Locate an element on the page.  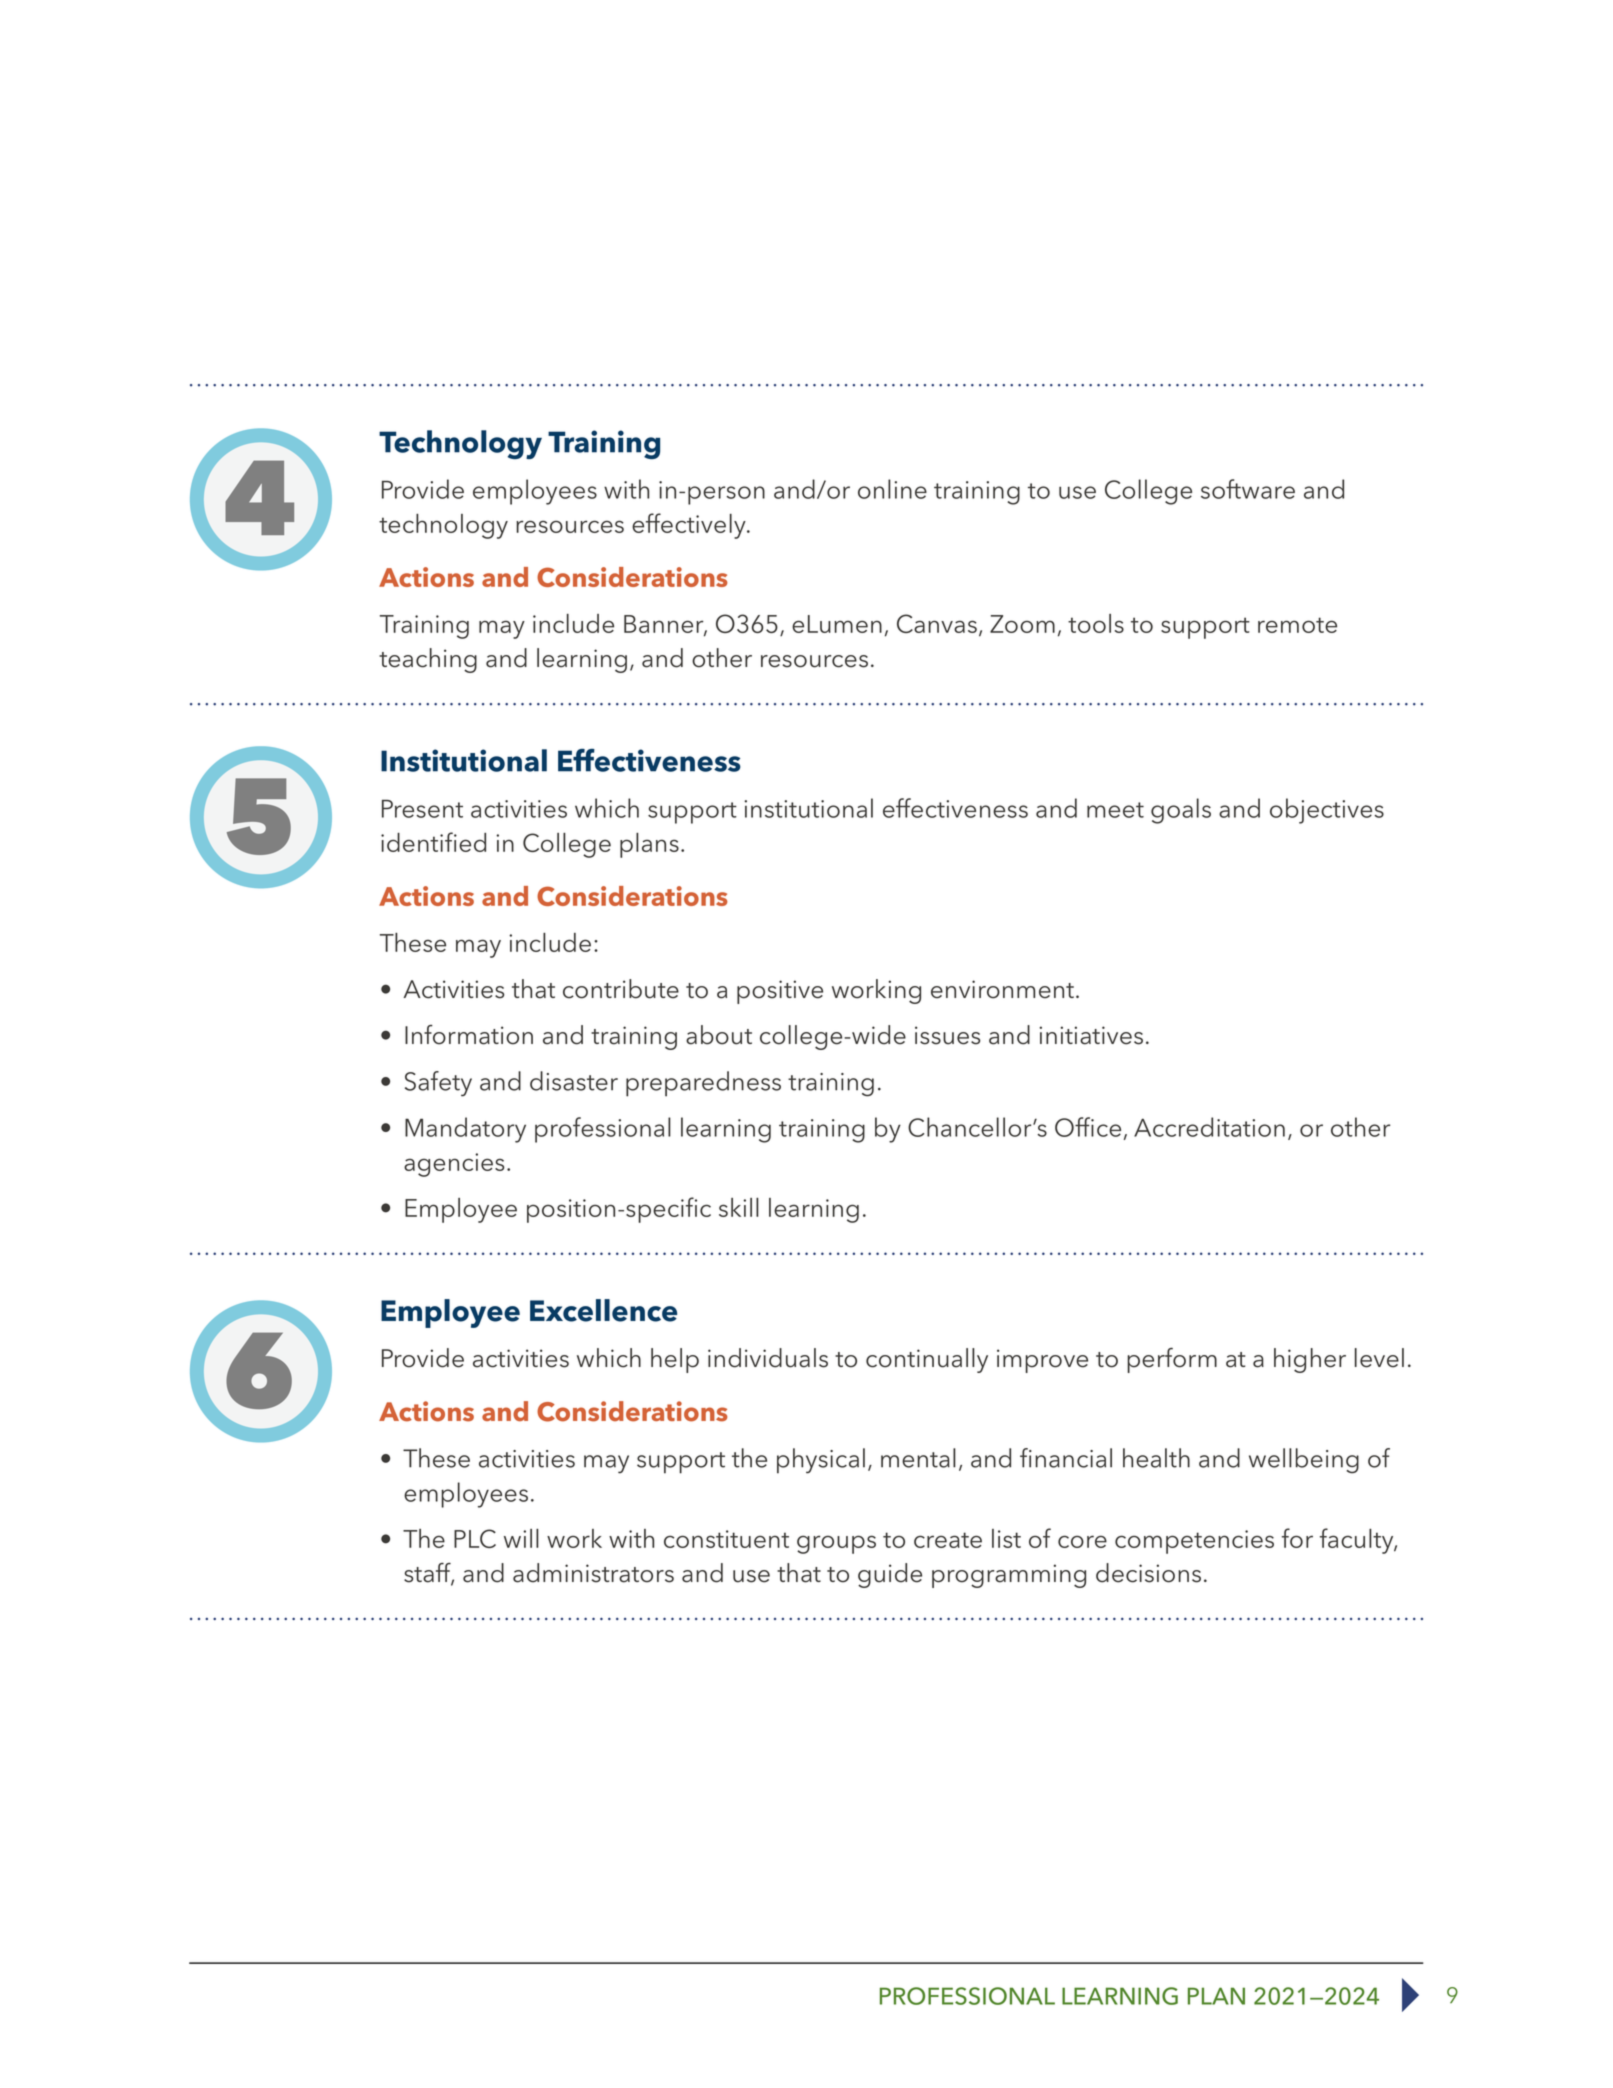
software is located at coordinates (1248, 489).
